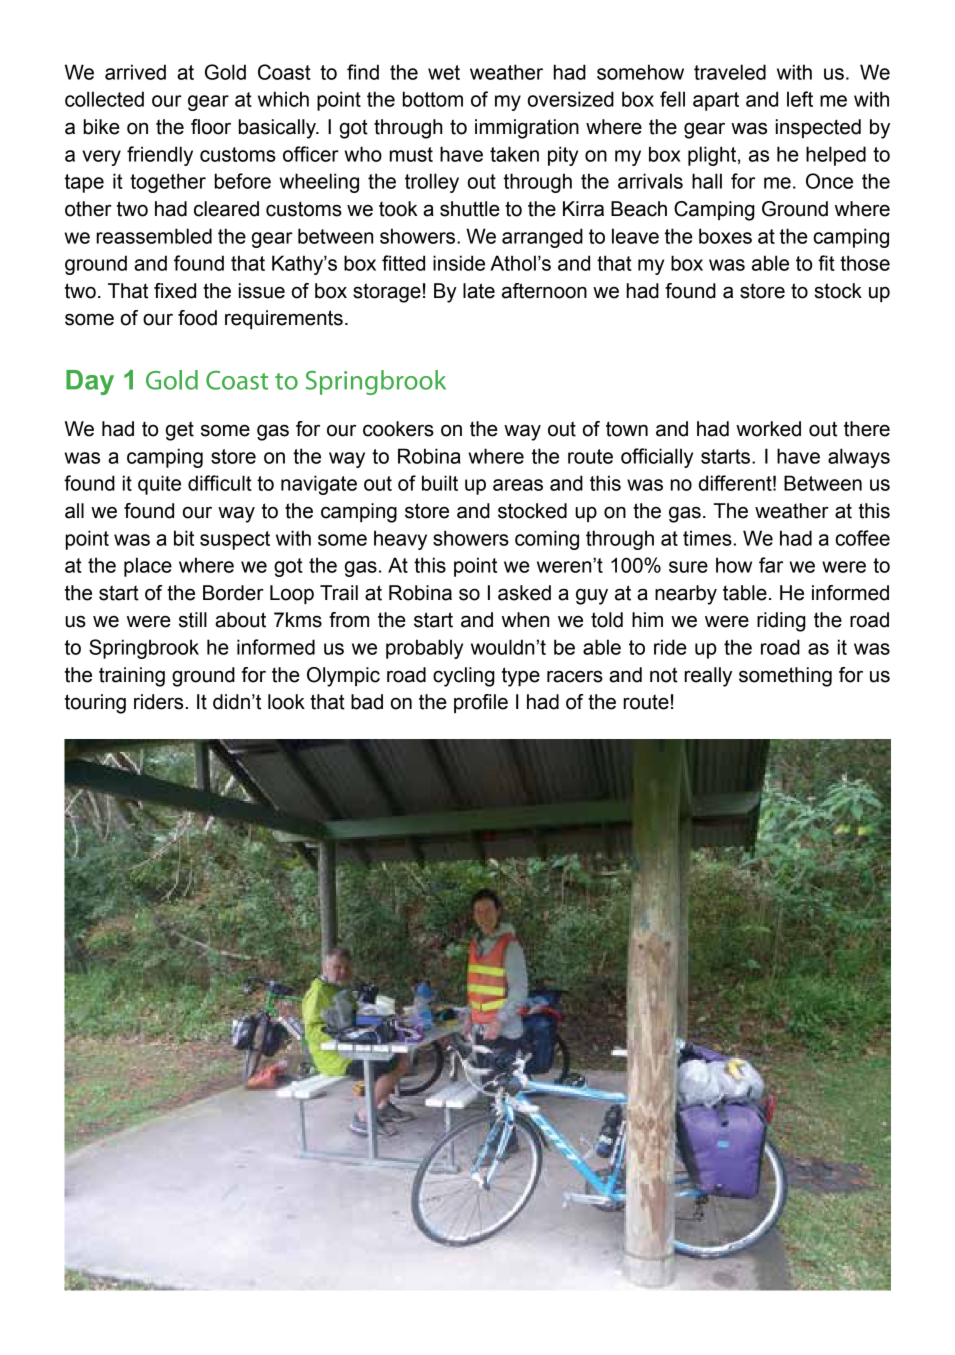 This document has width=955, height=1355. Describe the element at coordinates (132, 677) in the document. I see `training` at that location.
